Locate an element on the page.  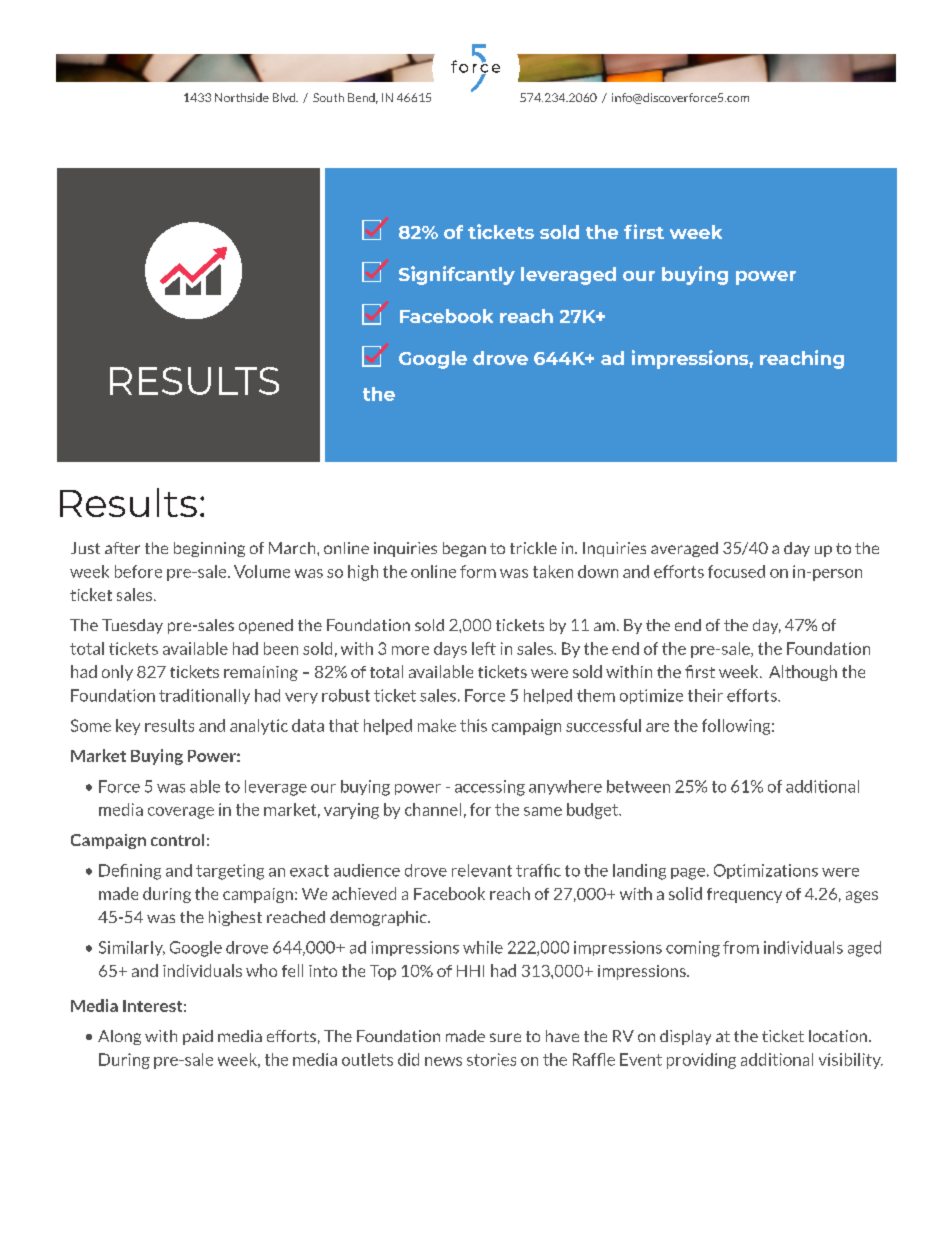
Although is located at coordinates (803, 673).
